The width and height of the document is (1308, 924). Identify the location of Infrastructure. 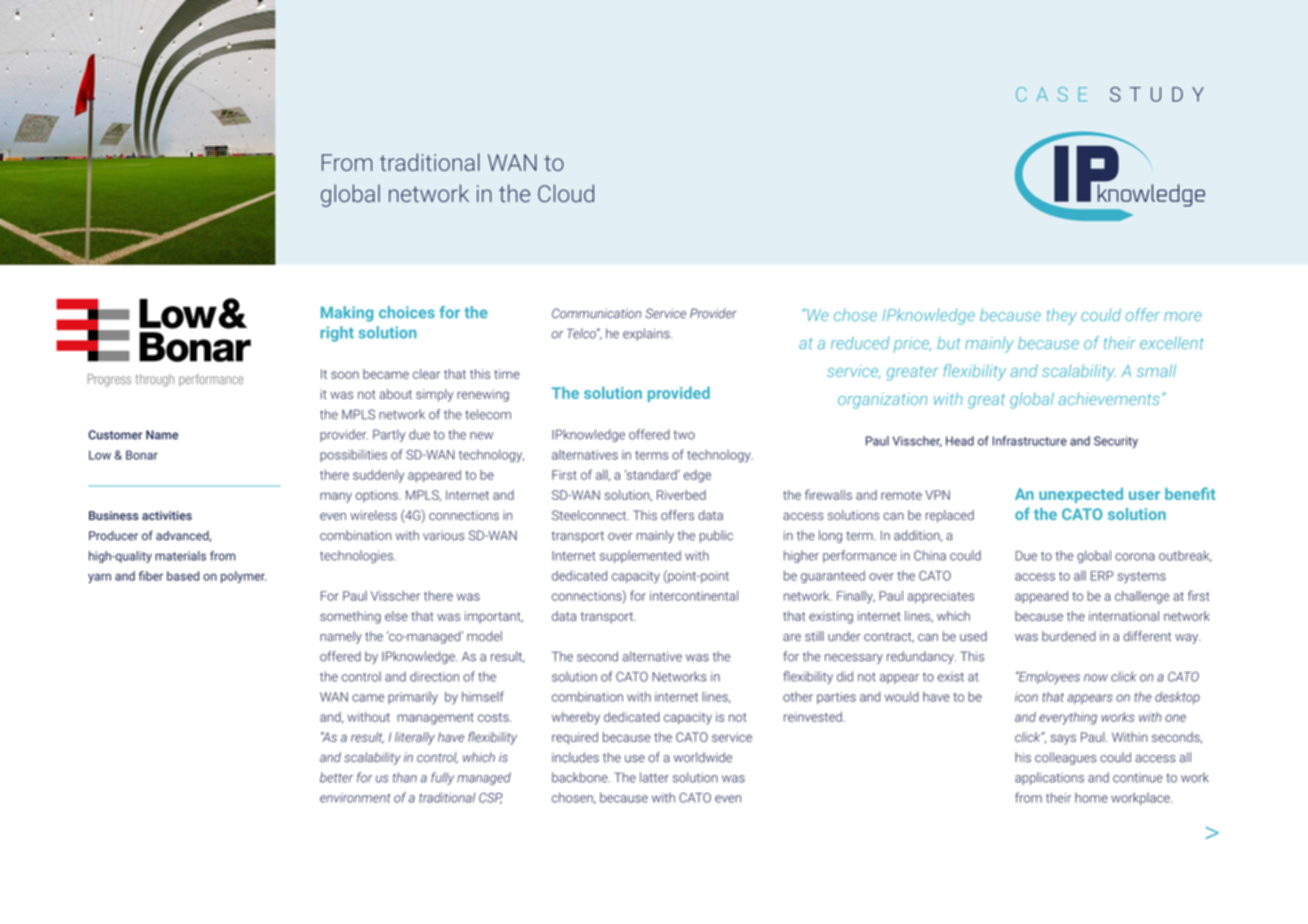
(1030, 441).
